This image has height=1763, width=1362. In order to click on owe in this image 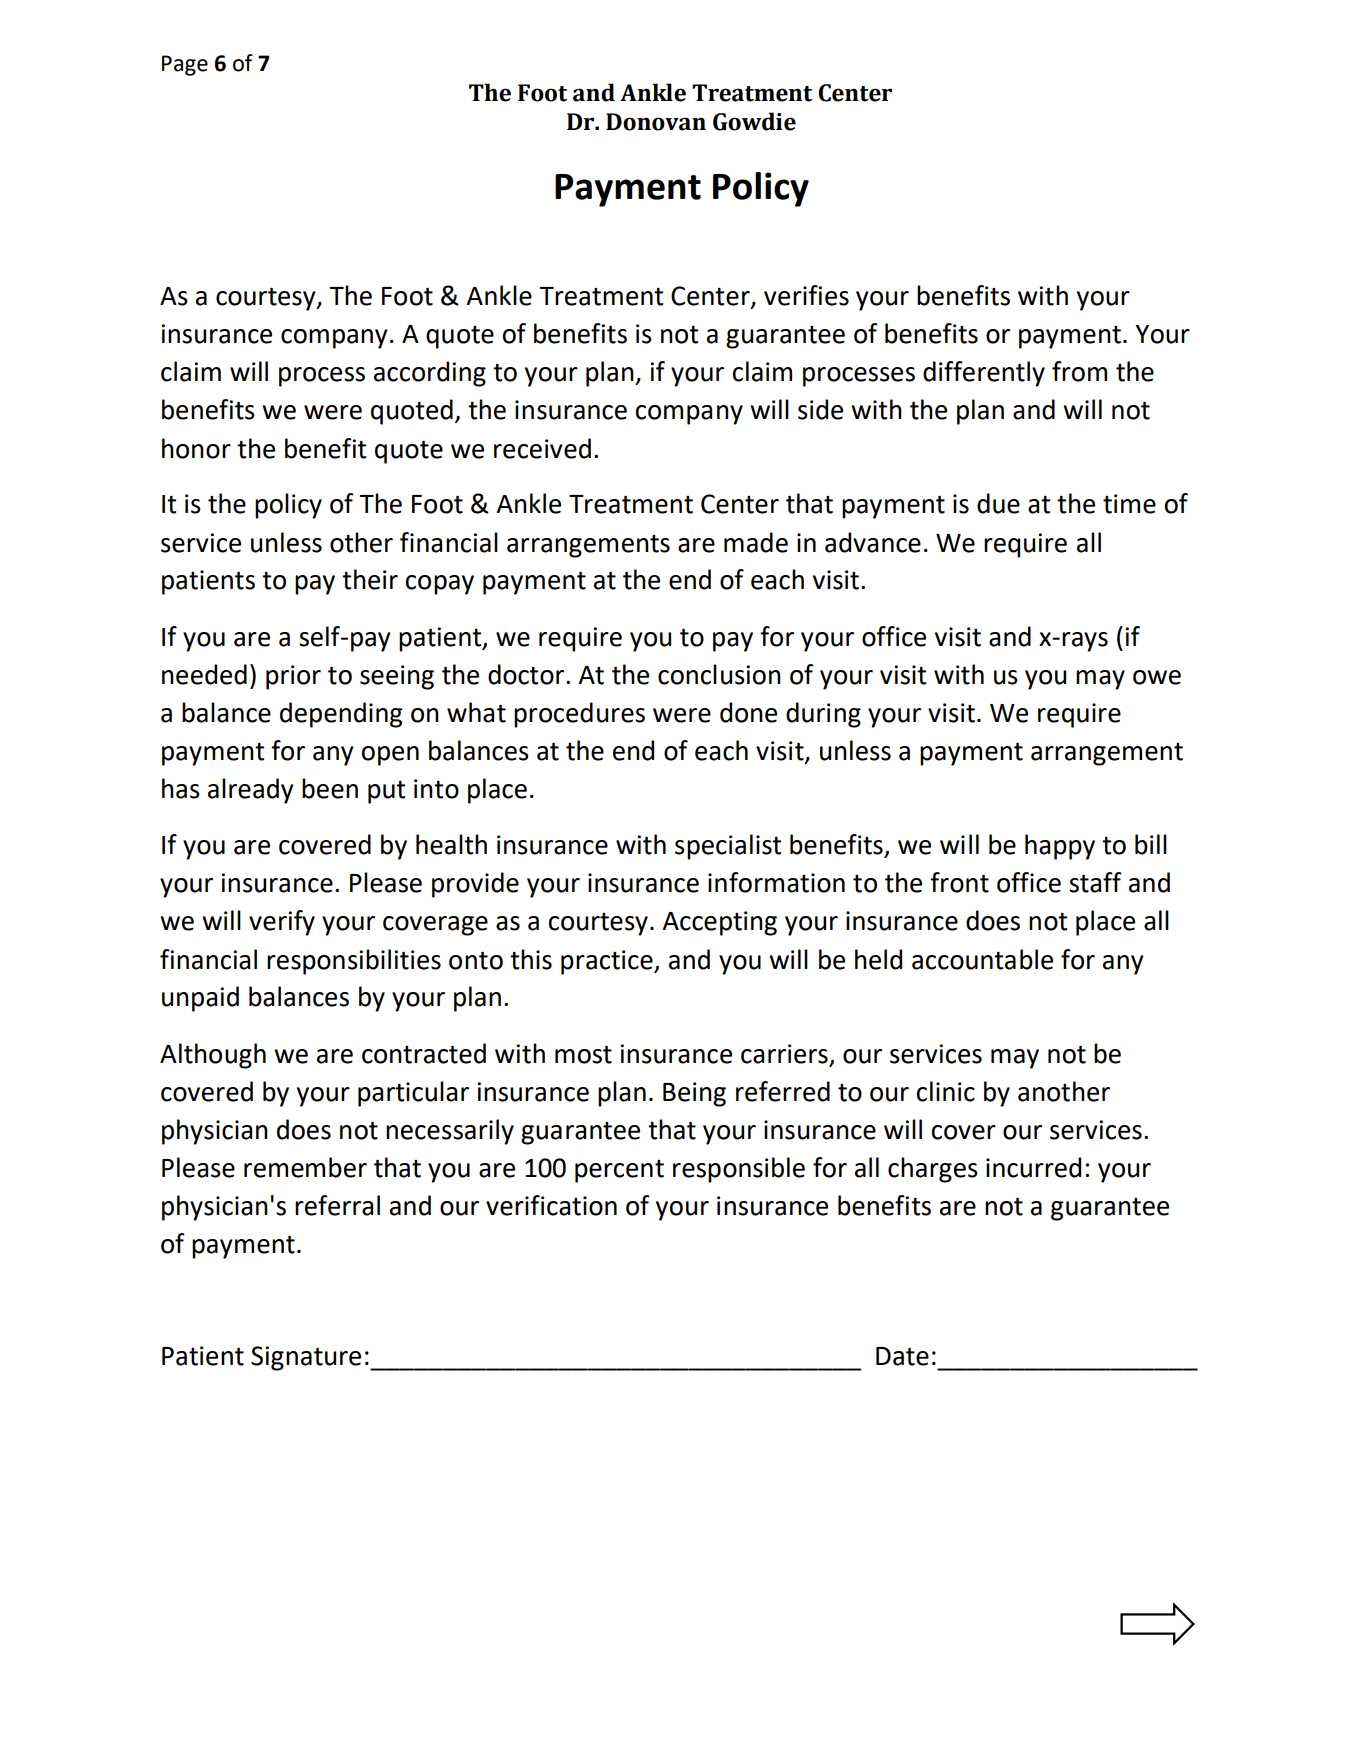, I will do `click(1157, 677)`.
